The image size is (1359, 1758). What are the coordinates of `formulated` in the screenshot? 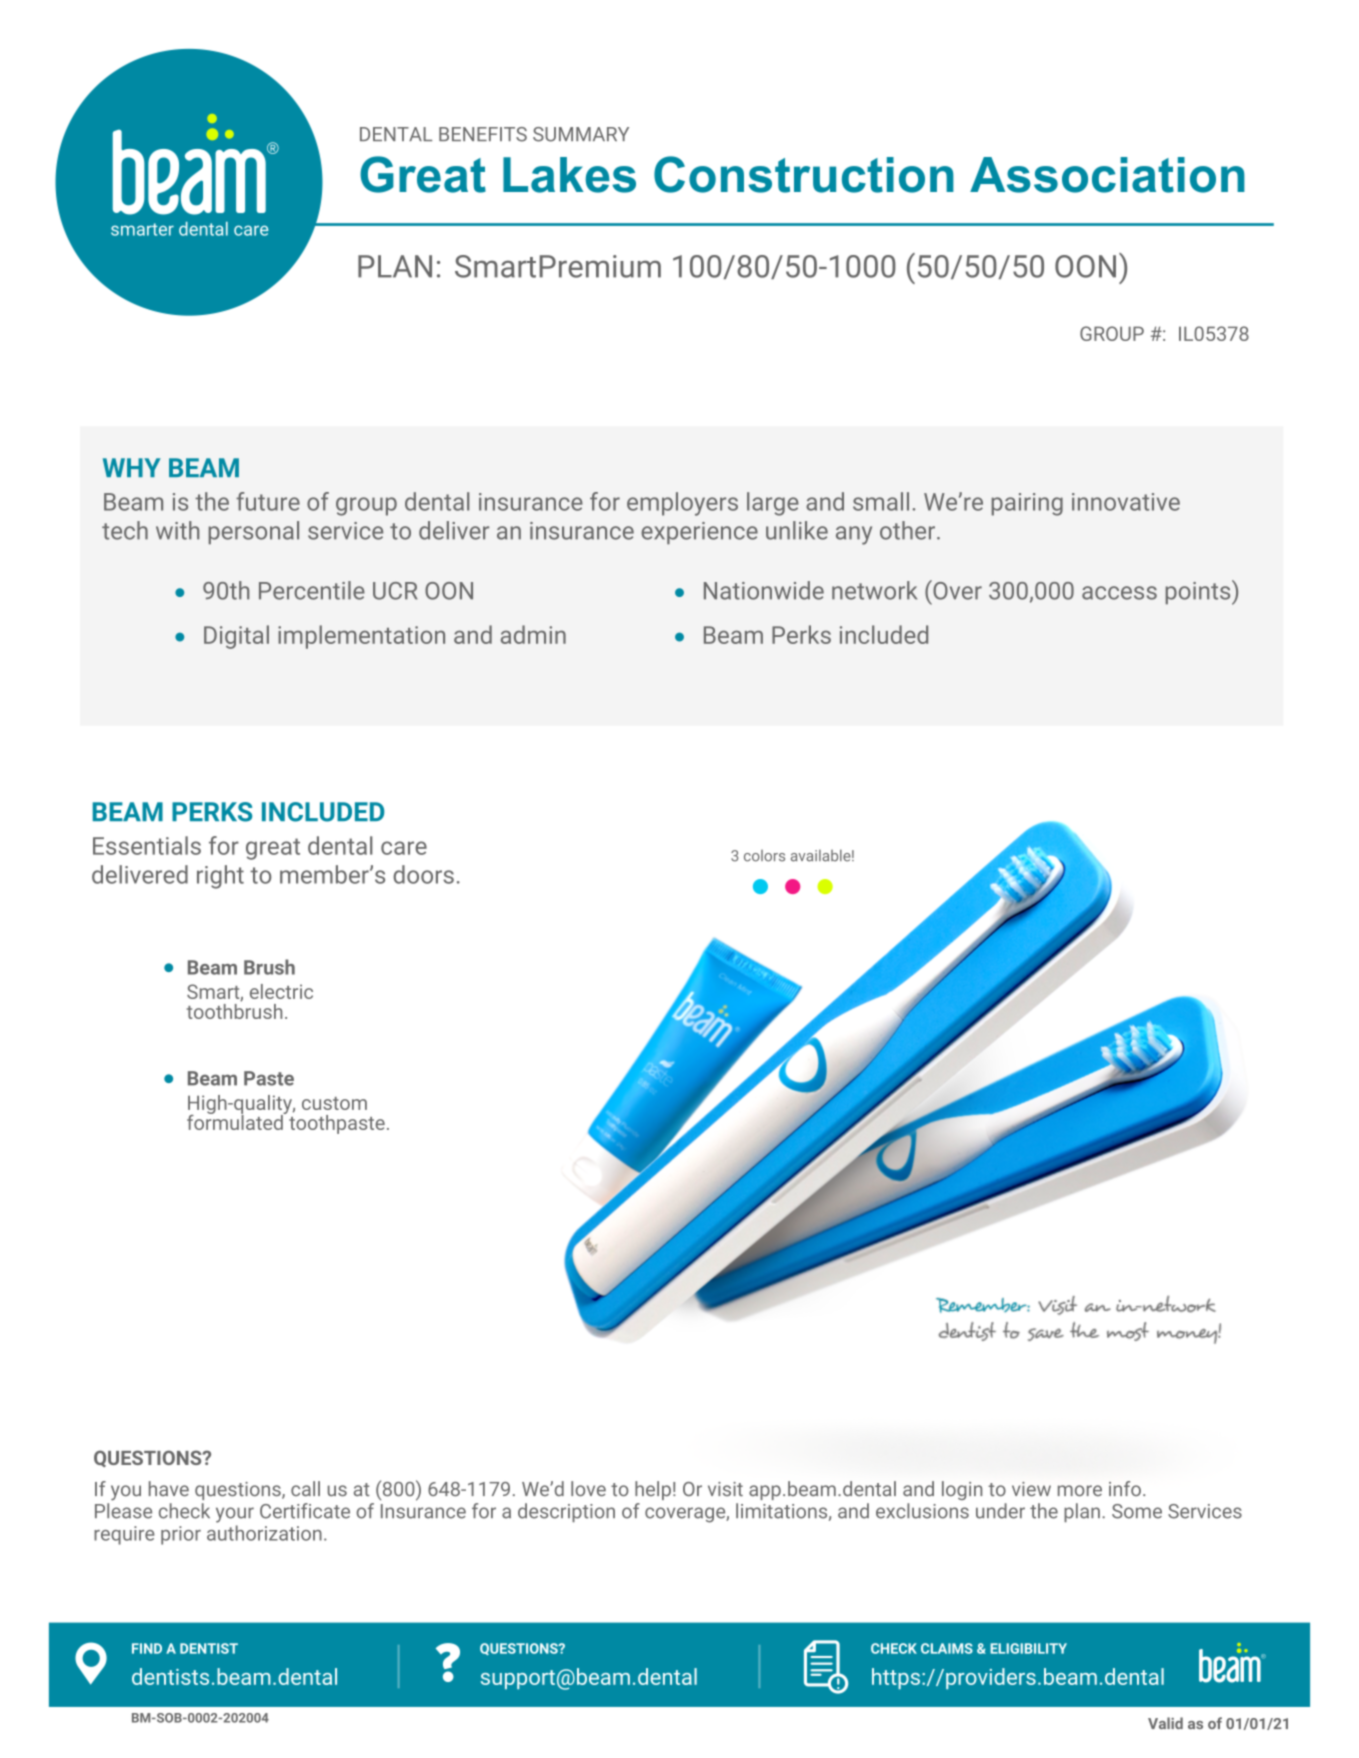 It's located at (236, 1121).
